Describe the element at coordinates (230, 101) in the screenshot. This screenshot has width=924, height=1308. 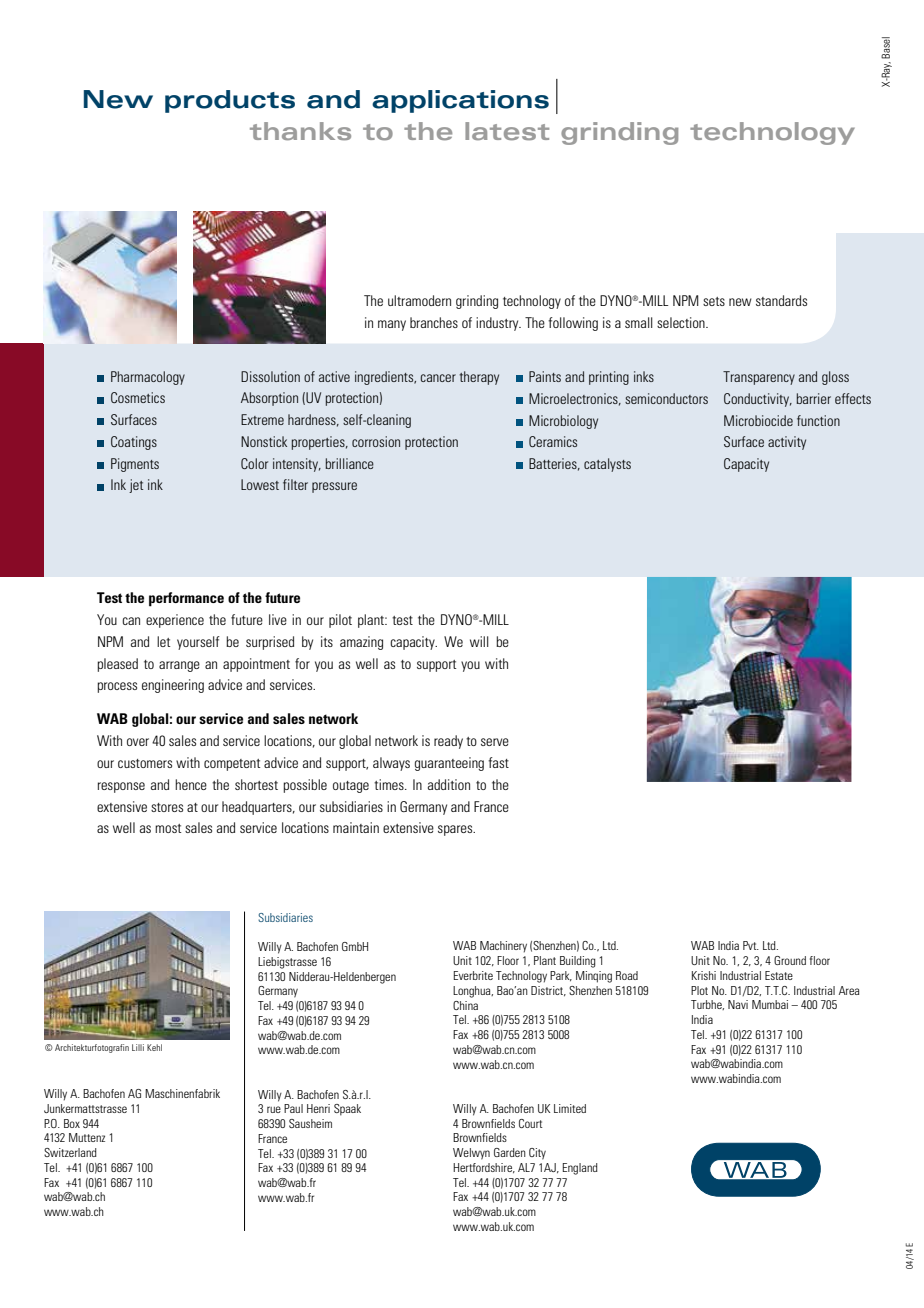
I see `products` at that location.
